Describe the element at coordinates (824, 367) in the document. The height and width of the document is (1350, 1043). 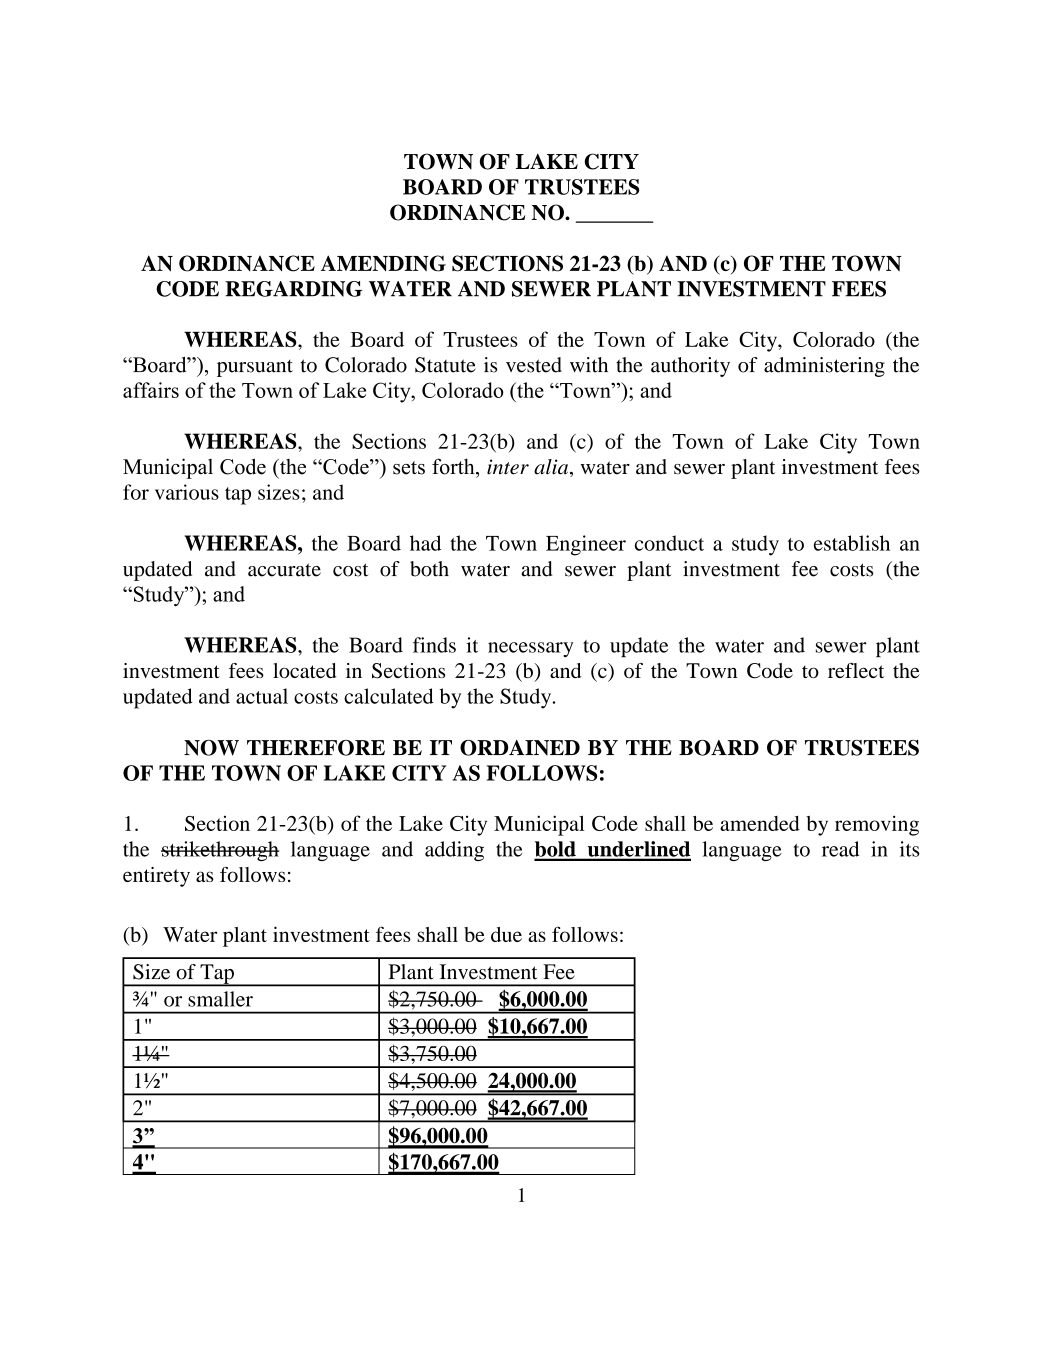
I see `administering` at that location.
